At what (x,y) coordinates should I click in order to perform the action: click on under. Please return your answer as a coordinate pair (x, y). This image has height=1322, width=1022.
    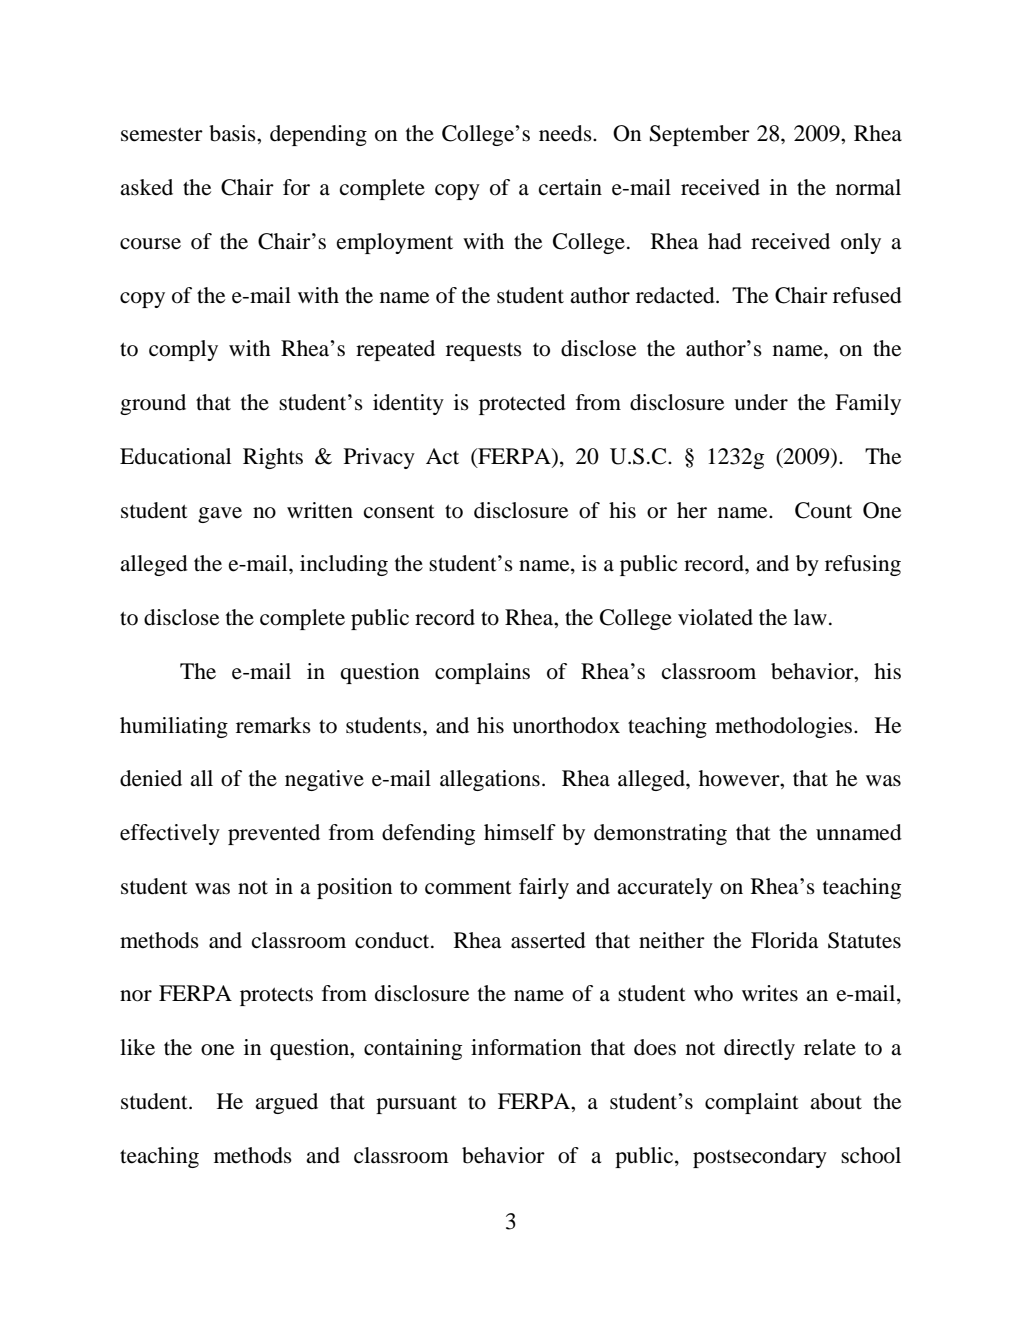
    Looking at the image, I should click on (761, 402).
